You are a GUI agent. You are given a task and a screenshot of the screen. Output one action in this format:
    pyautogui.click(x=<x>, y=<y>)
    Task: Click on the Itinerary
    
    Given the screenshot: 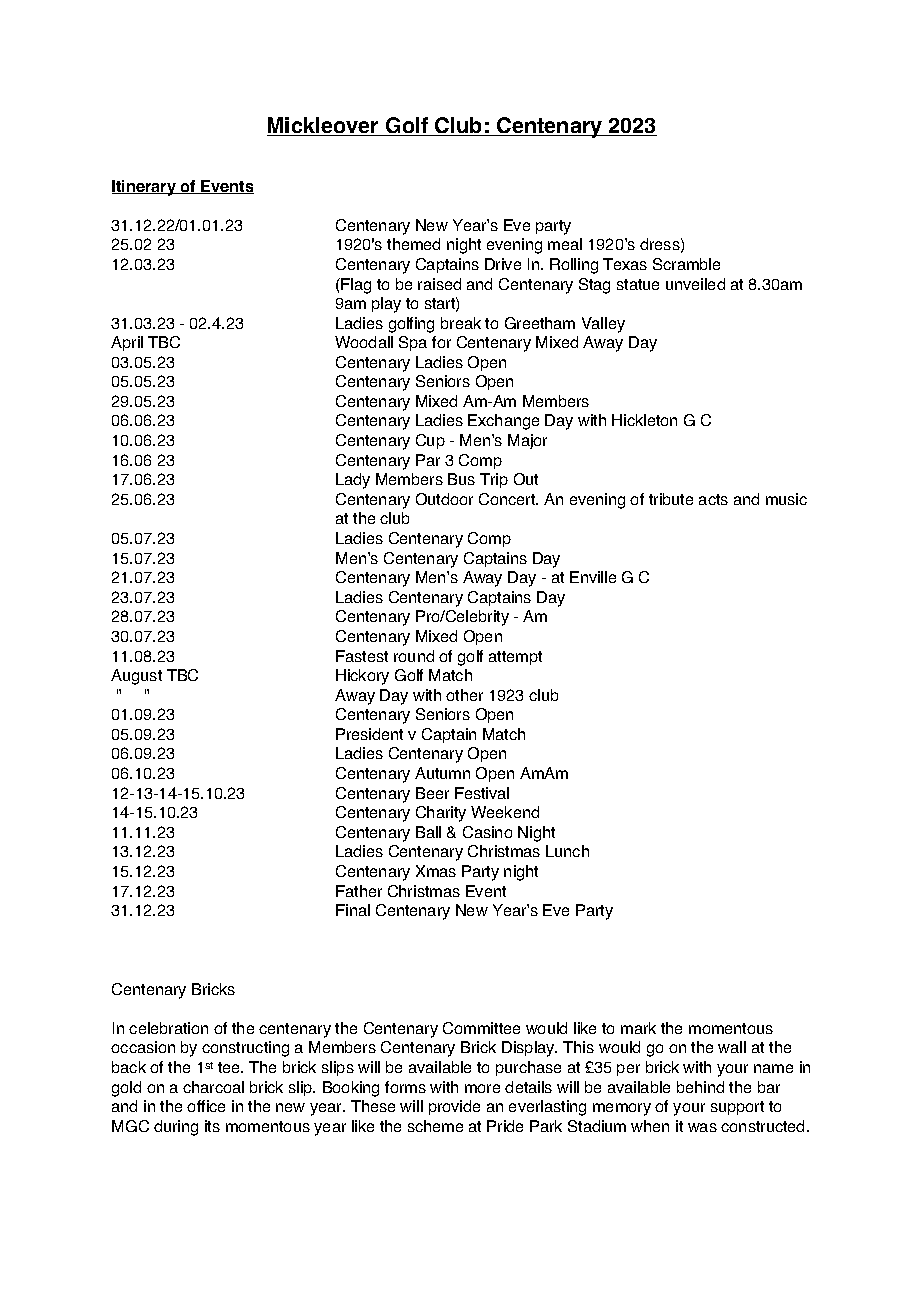 What is the action you would take?
    pyautogui.click(x=145, y=188)
